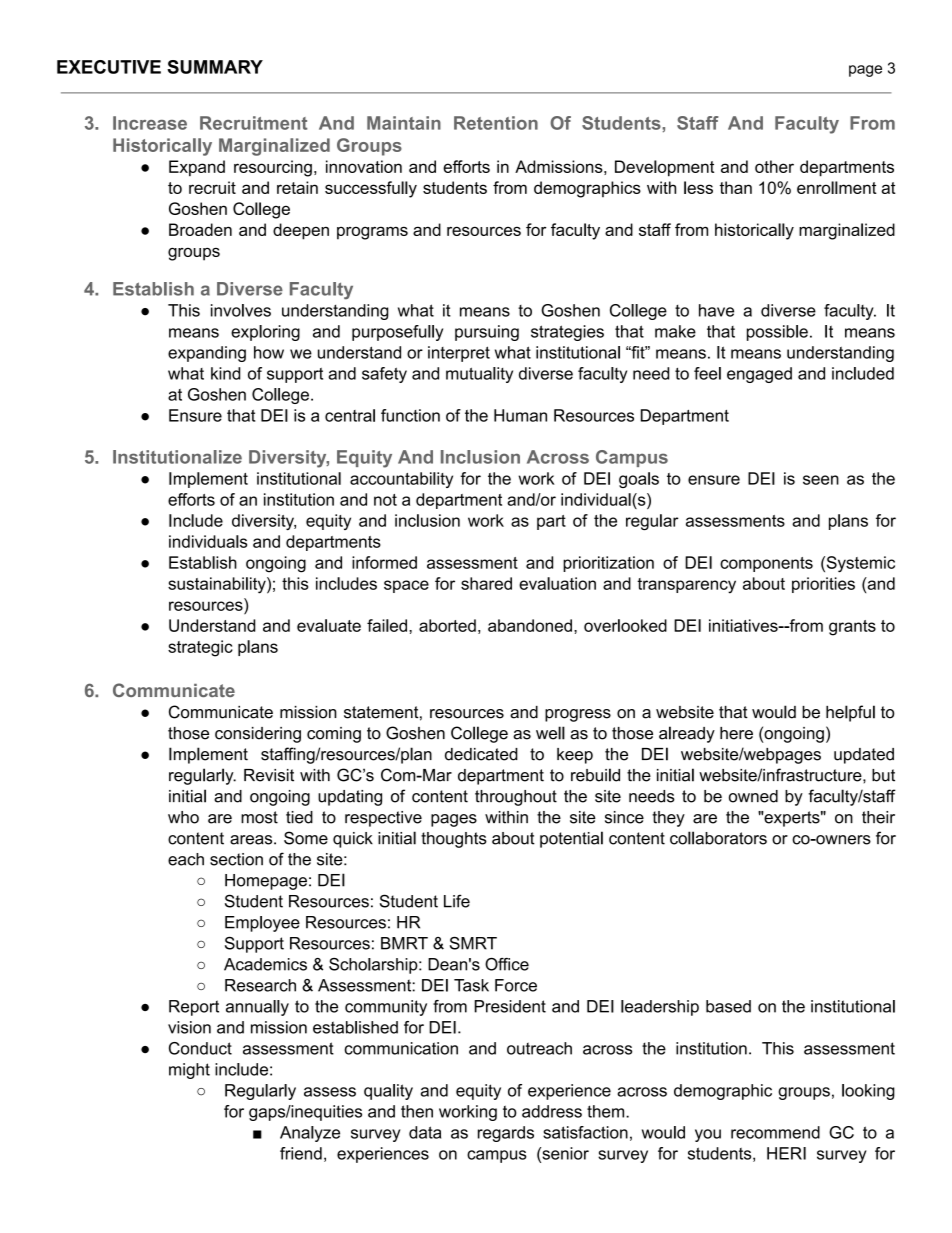 This page has height=1233, width=952. Describe the element at coordinates (823, 585) in the page. I see `priorities` at that location.
